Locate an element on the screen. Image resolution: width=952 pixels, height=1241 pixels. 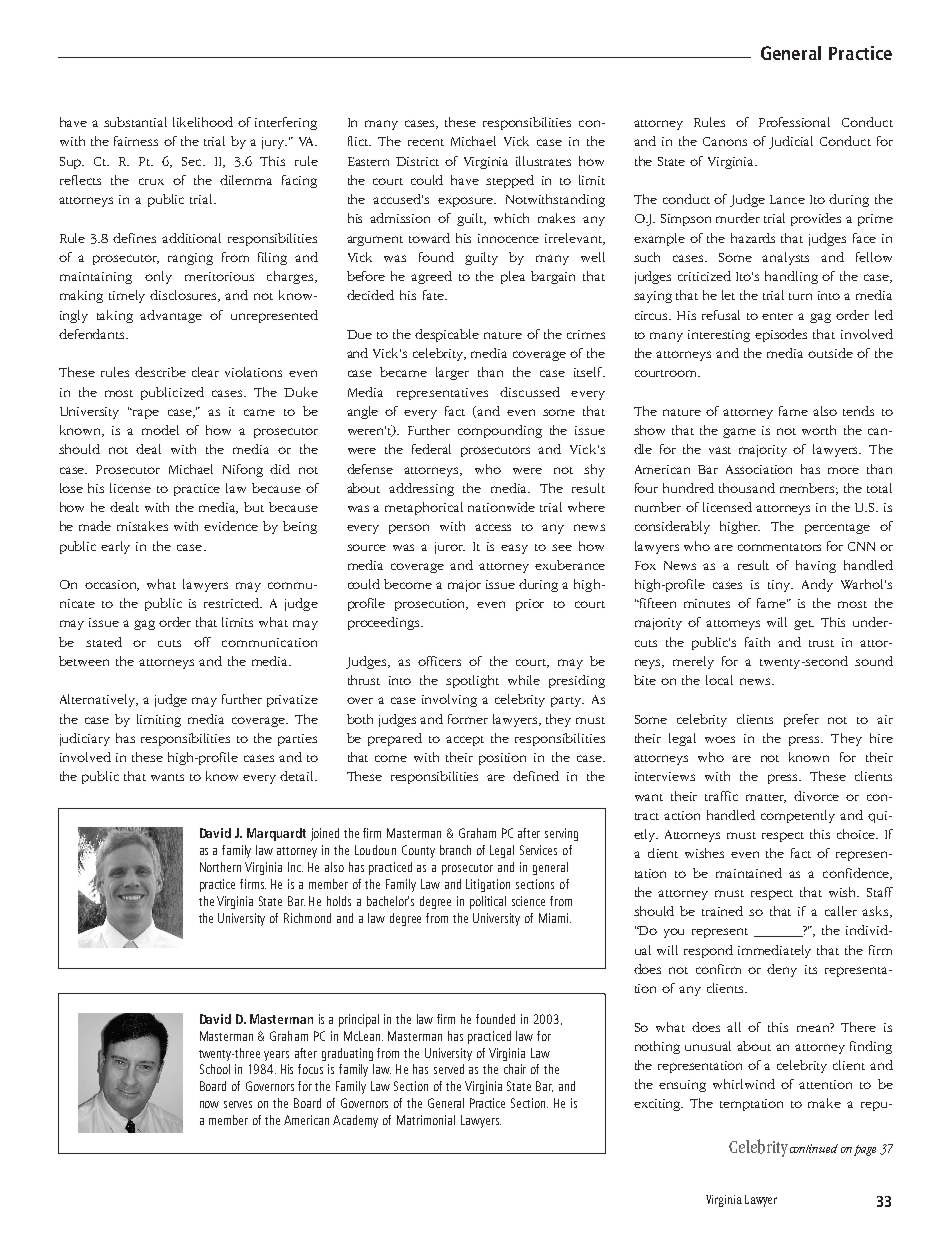
Judicial is located at coordinates (791, 142).
